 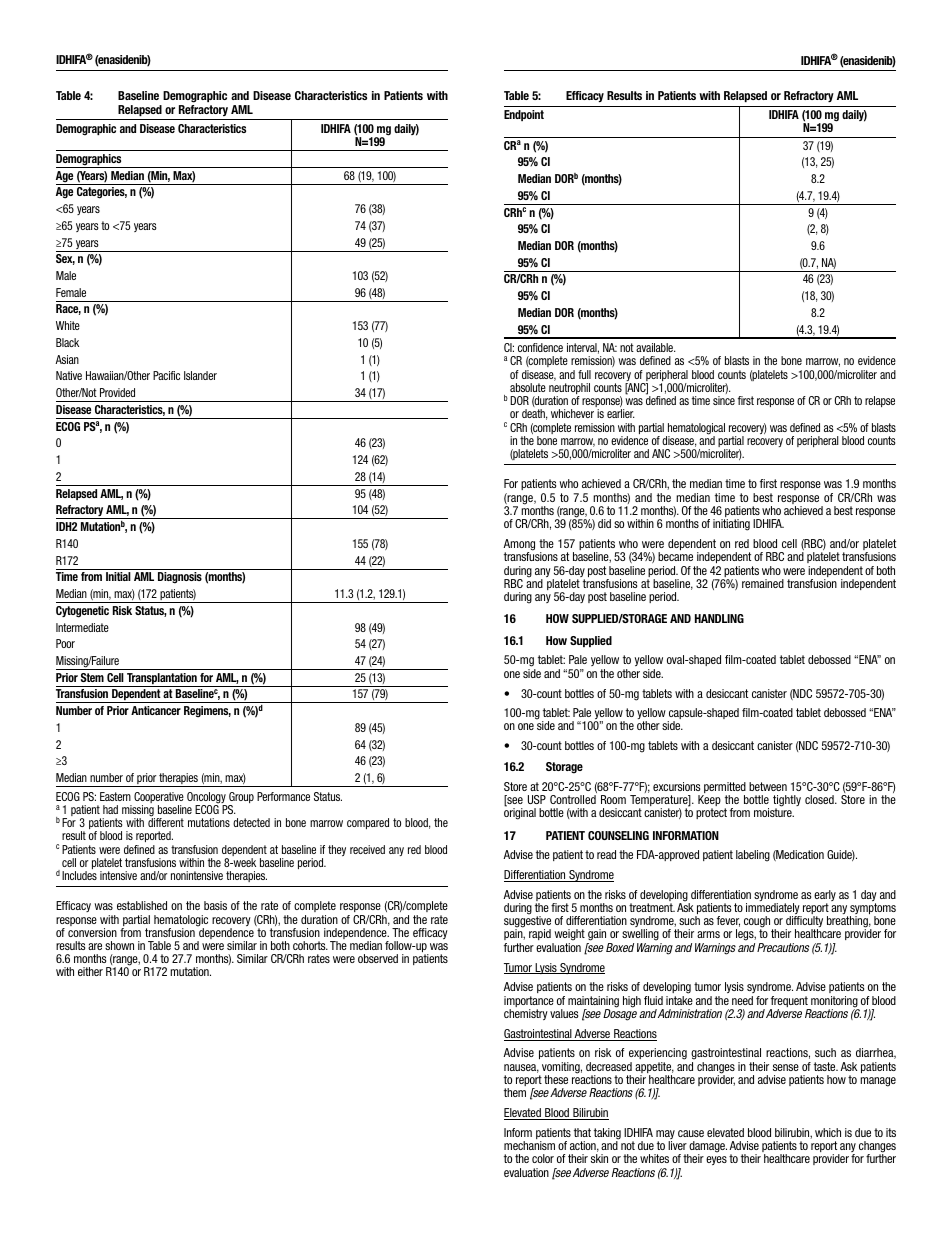 What do you see at coordinates (162, 680) in the page?
I see `Transplantation` at bounding box center [162, 680].
